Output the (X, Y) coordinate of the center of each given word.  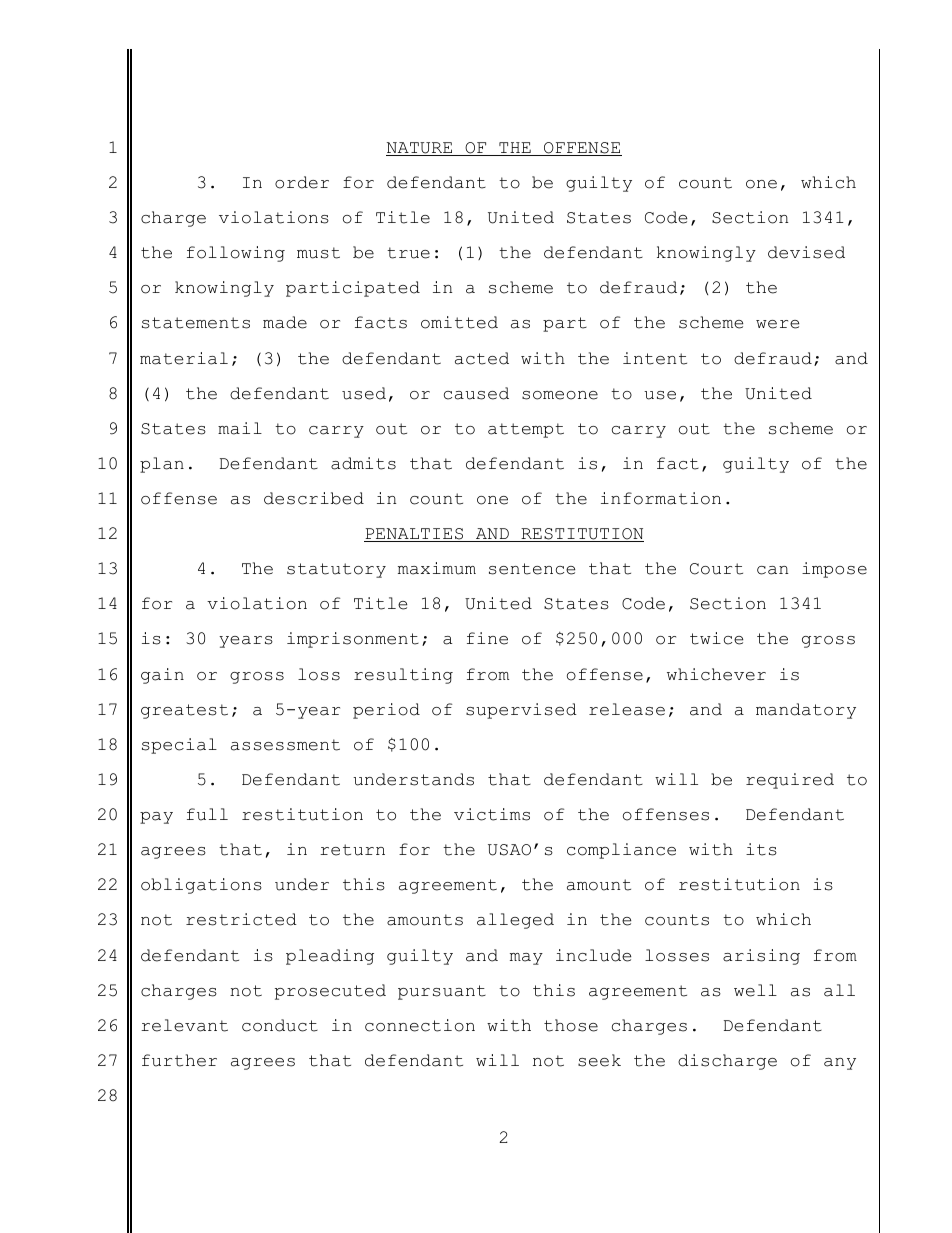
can (772, 570)
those (571, 1025)
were (777, 324)
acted (482, 358)
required (790, 781)
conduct (280, 1025)
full (207, 814)
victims (492, 814)
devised (806, 252)
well (755, 990)
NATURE (420, 149)
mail (240, 428)
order (302, 182)
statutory (336, 570)
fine (487, 638)
